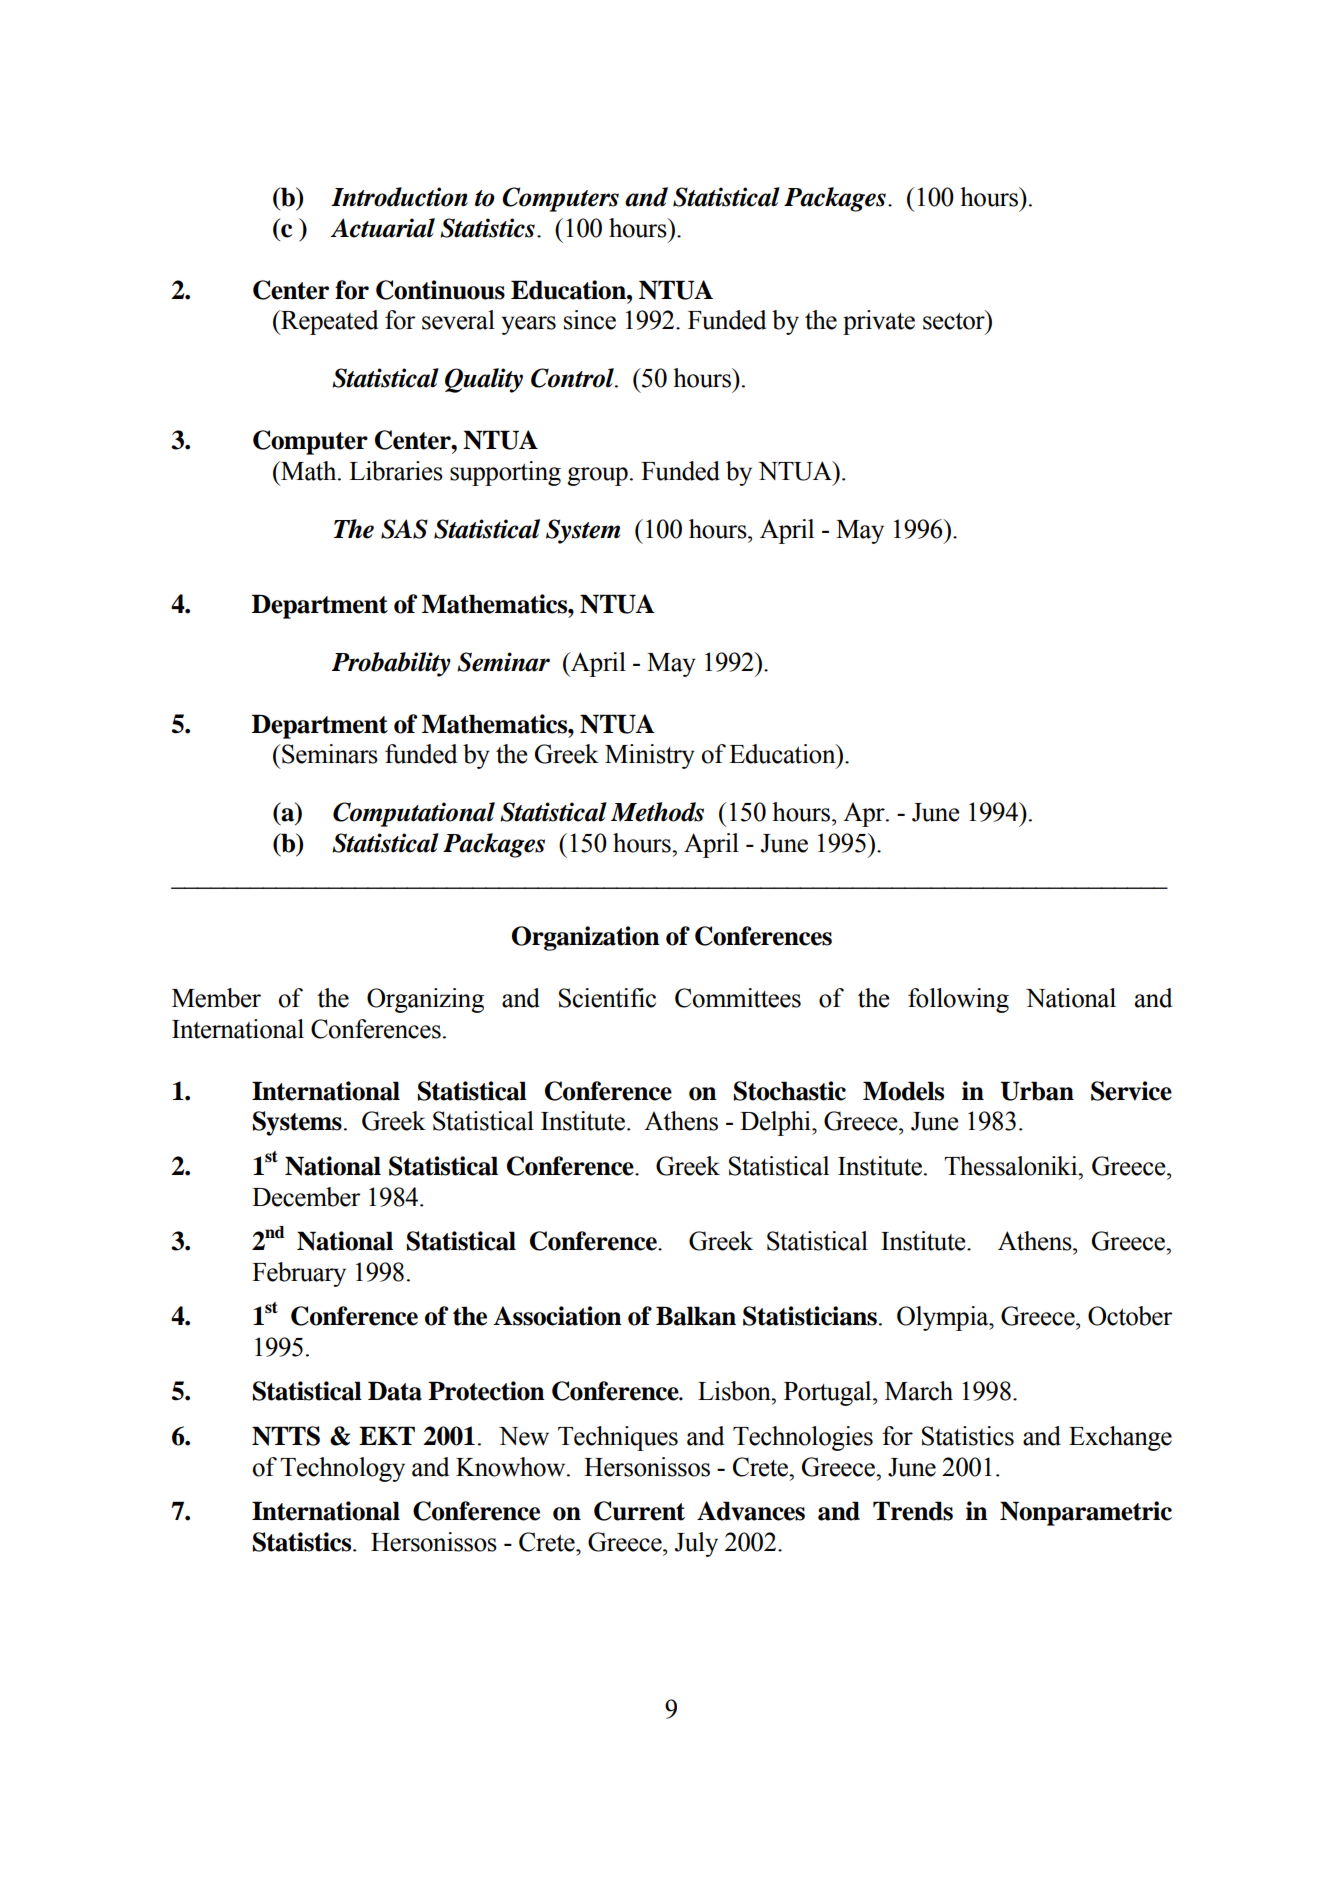  Describe the element at coordinates (597, 476) in the screenshot. I see `group` at that location.
